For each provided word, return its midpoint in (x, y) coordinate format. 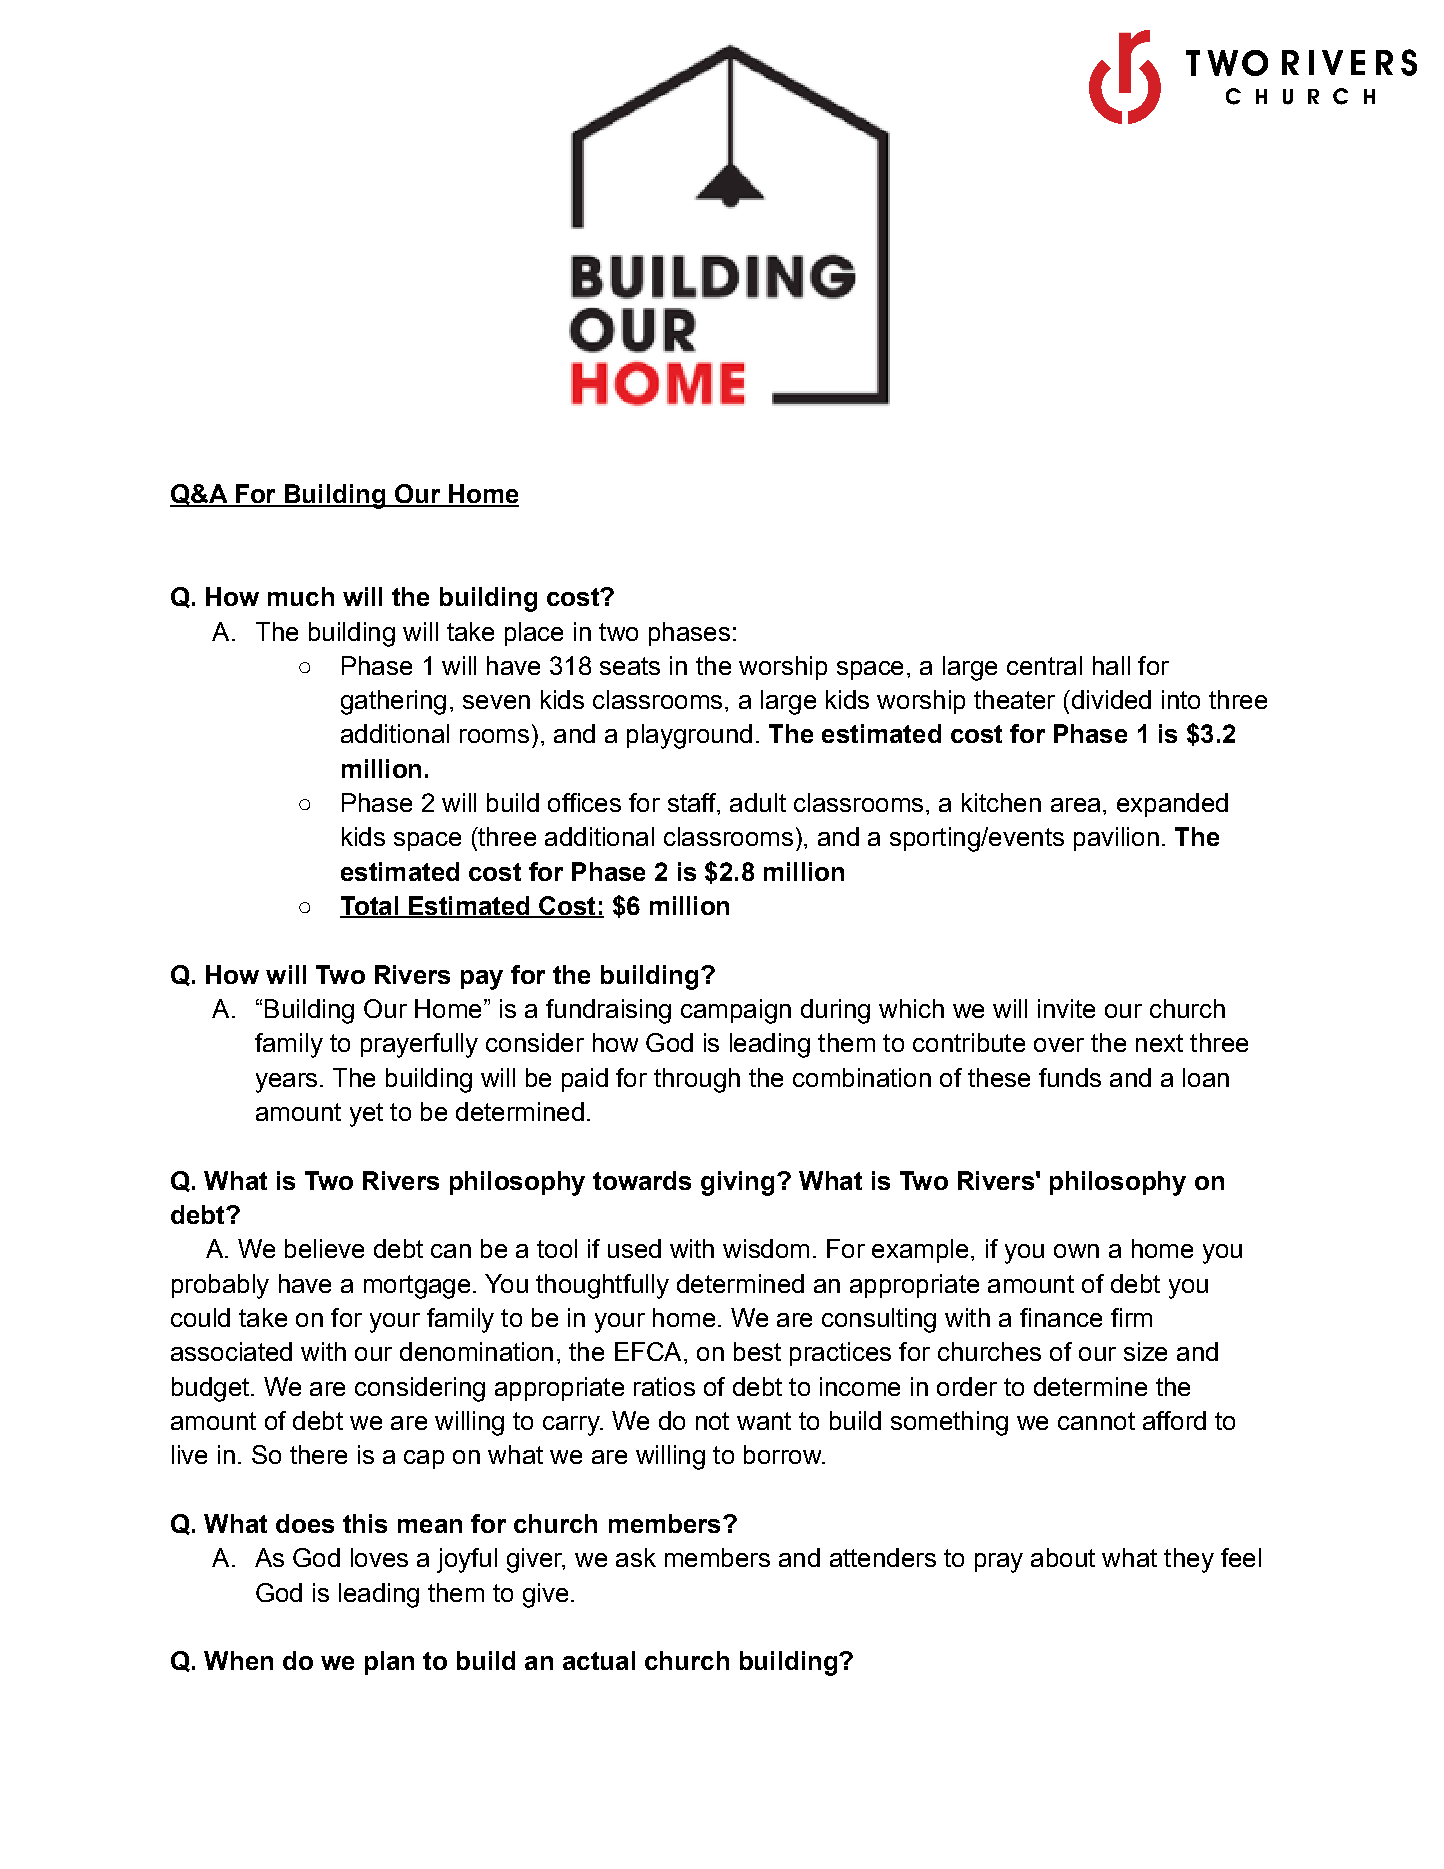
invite (1066, 1008)
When (238, 1660)
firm (1131, 1317)
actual (599, 1660)
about (1063, 1557)
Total (370, 907)
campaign (736, 1011)
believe (324, 1248)
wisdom (766, 1248)
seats (630, 666)
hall (1111, 665)
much (301, 596)
